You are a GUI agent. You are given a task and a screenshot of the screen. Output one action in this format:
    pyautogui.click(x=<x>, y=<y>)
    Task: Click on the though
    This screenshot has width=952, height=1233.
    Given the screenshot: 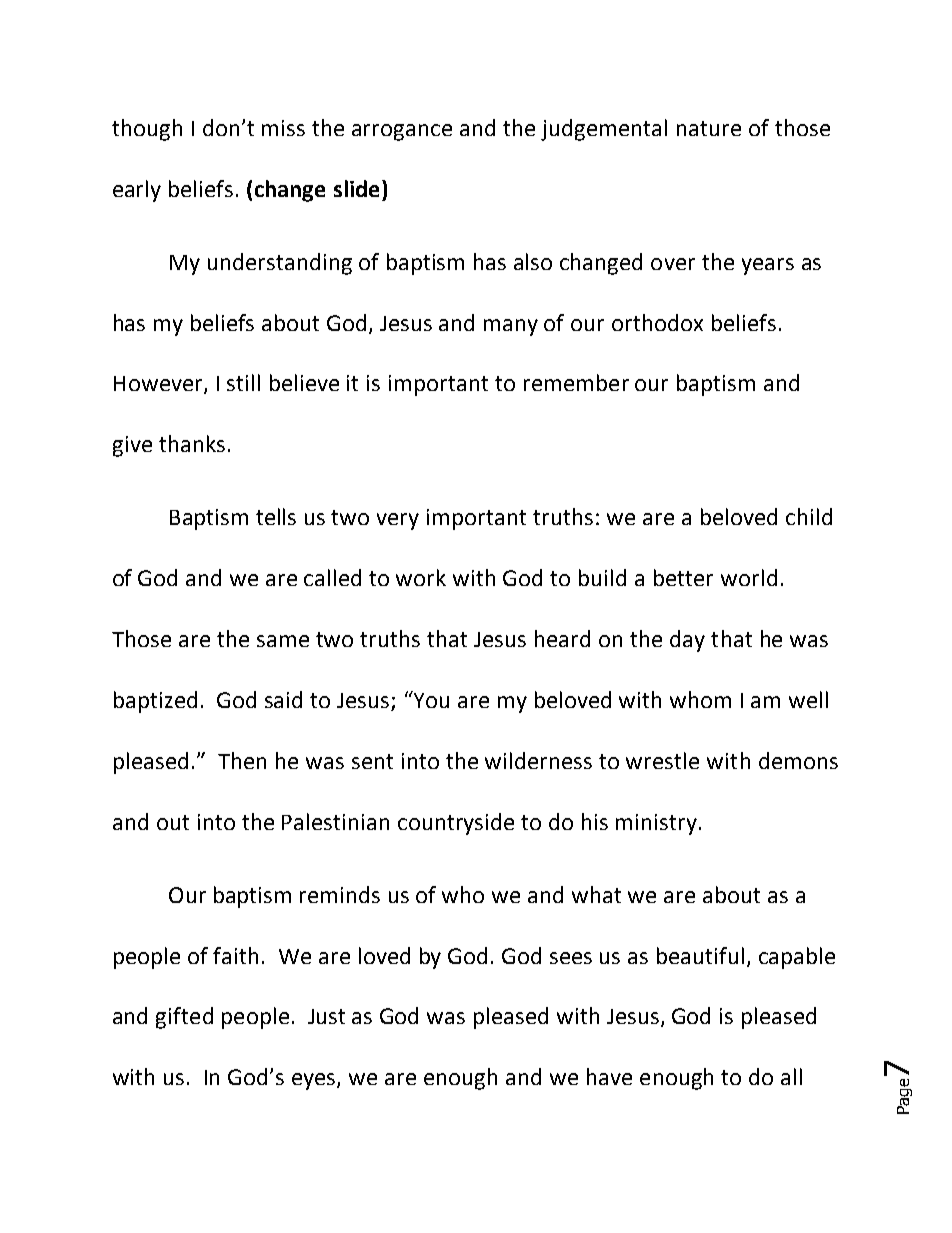 What is the action you would take?
    pyautogui.click(x=147, y=130)
